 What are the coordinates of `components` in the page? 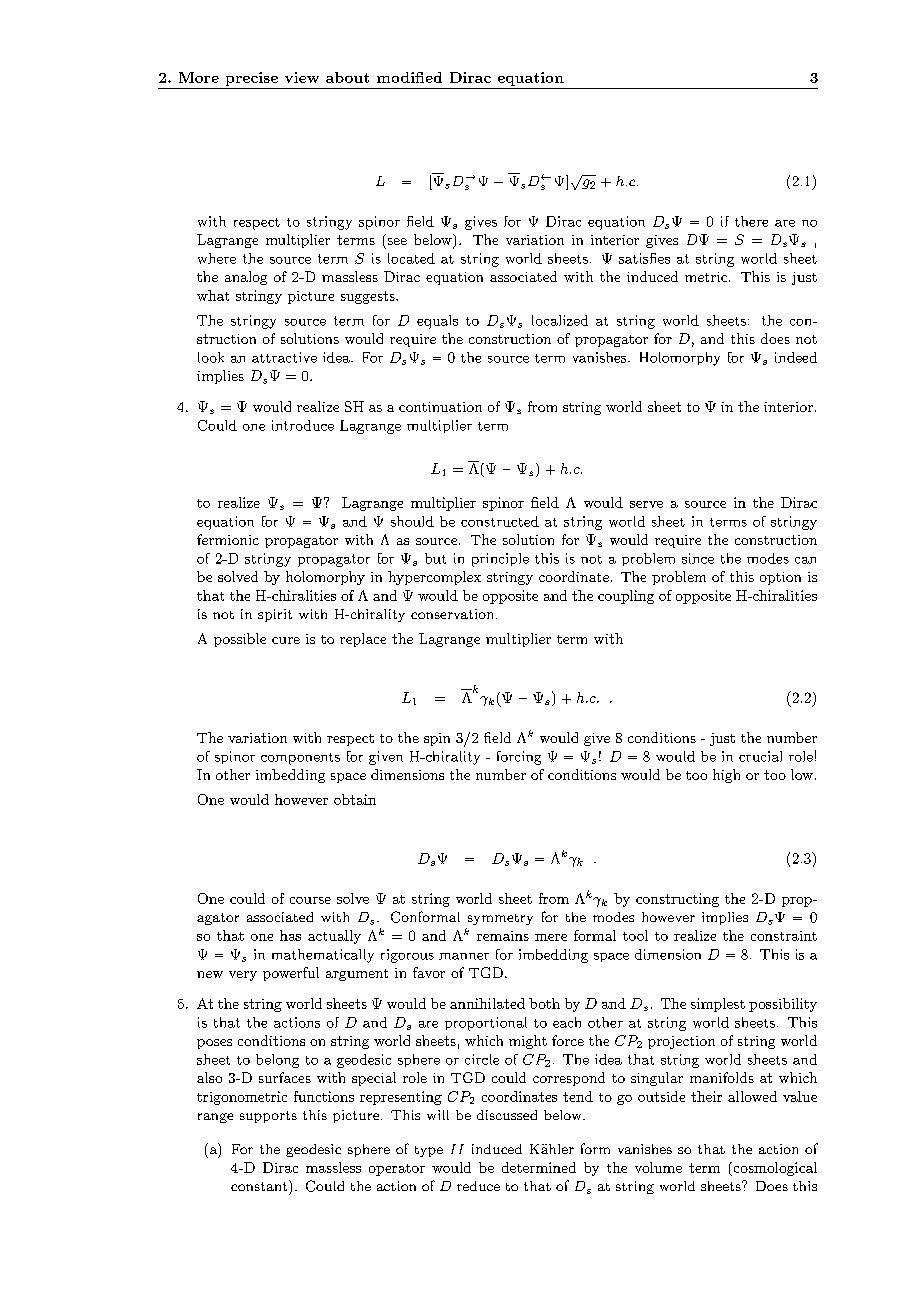 It's located at (300, 759).
